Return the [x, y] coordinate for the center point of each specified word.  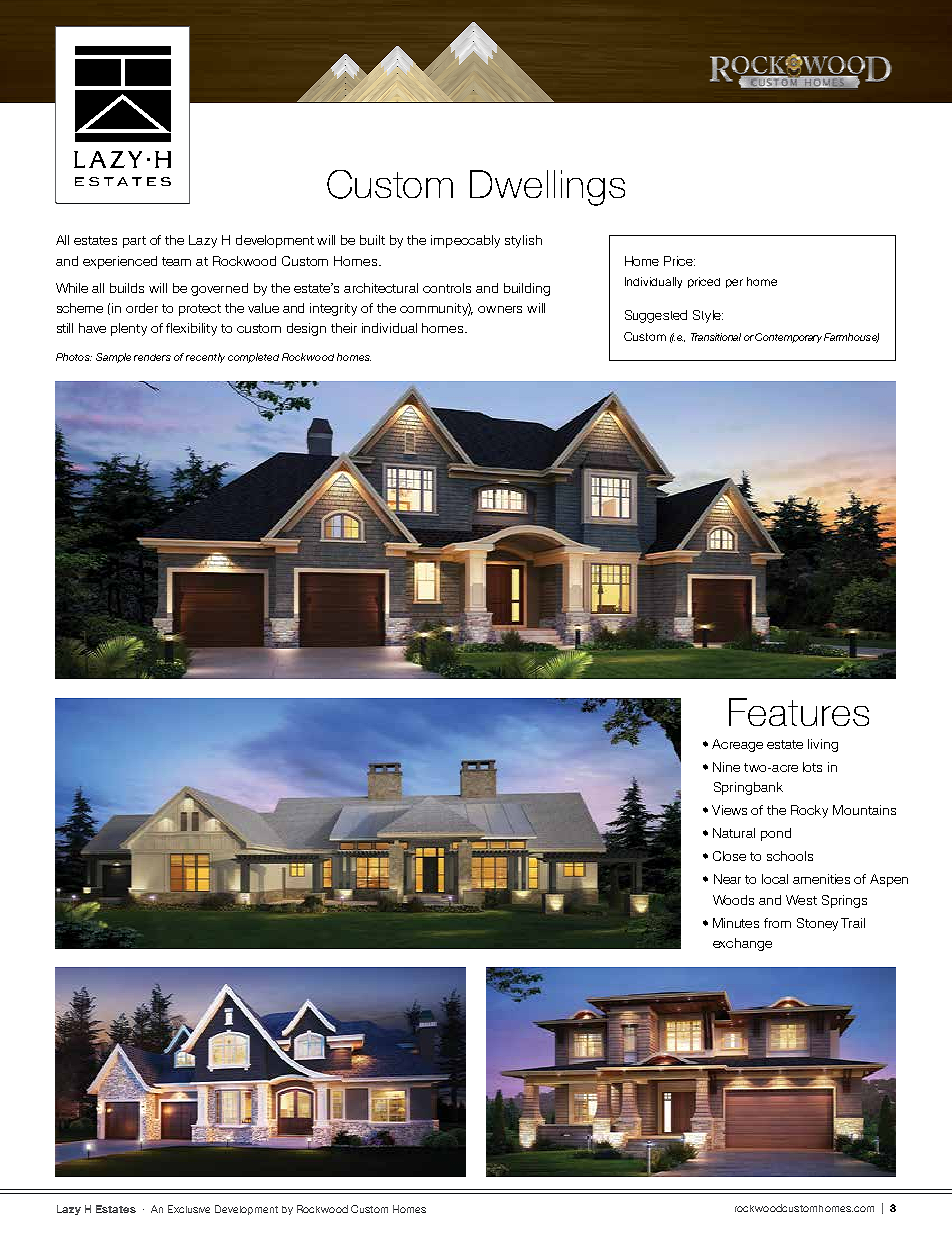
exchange [742, 944]
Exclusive [189, 1209]
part [134, 242]
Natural [734, 833]
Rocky [809, 811]
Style [708, 316]
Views [729, 810]
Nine [726, 767]
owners [500, 309]
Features [799, 712]
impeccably [465, 241]
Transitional [716, 337]
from [777, 923]
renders [152, 357]
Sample [113, 358]
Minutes [736, 923]
